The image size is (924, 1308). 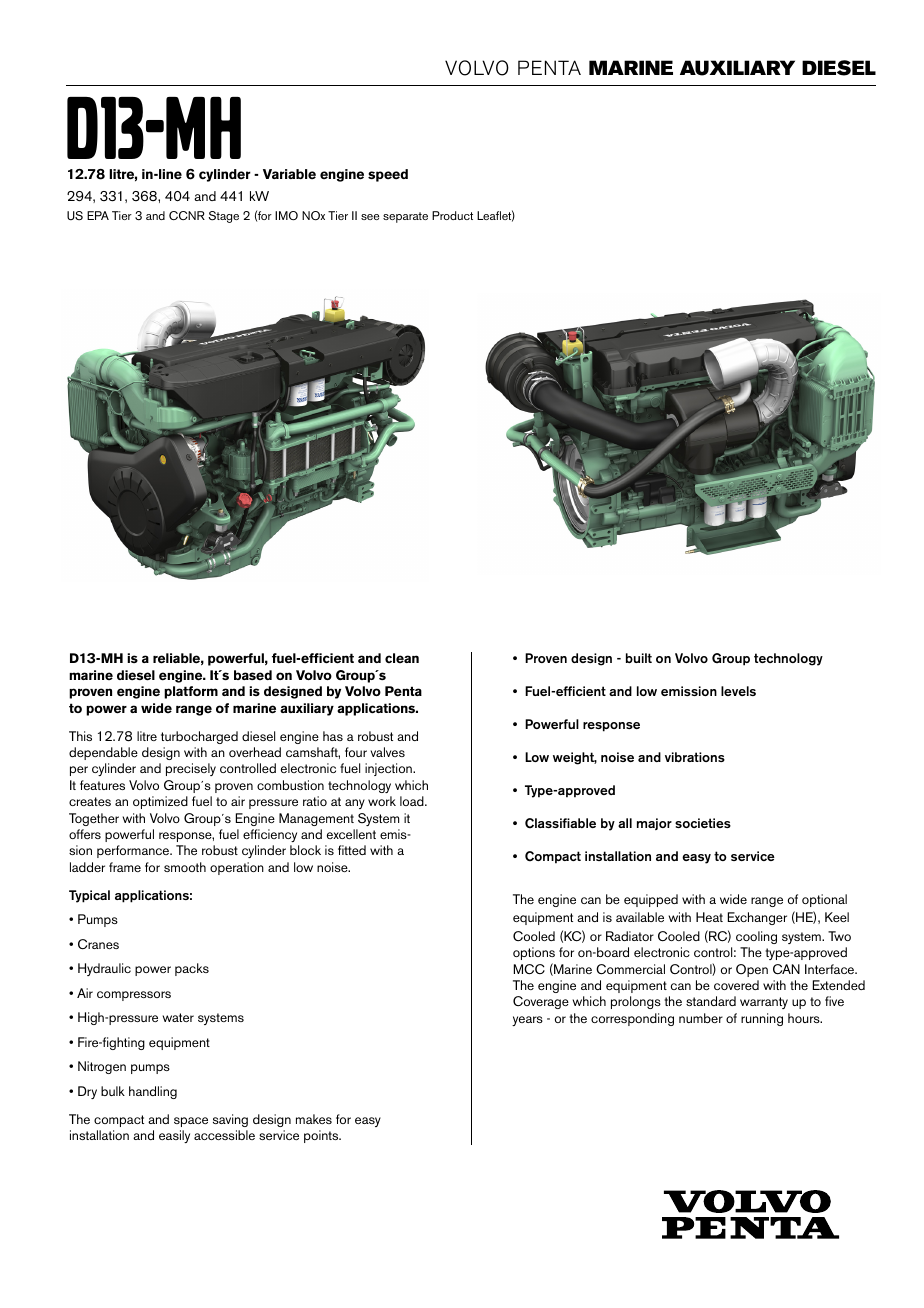 I want to click on Product, so click(x=452, y=215).
